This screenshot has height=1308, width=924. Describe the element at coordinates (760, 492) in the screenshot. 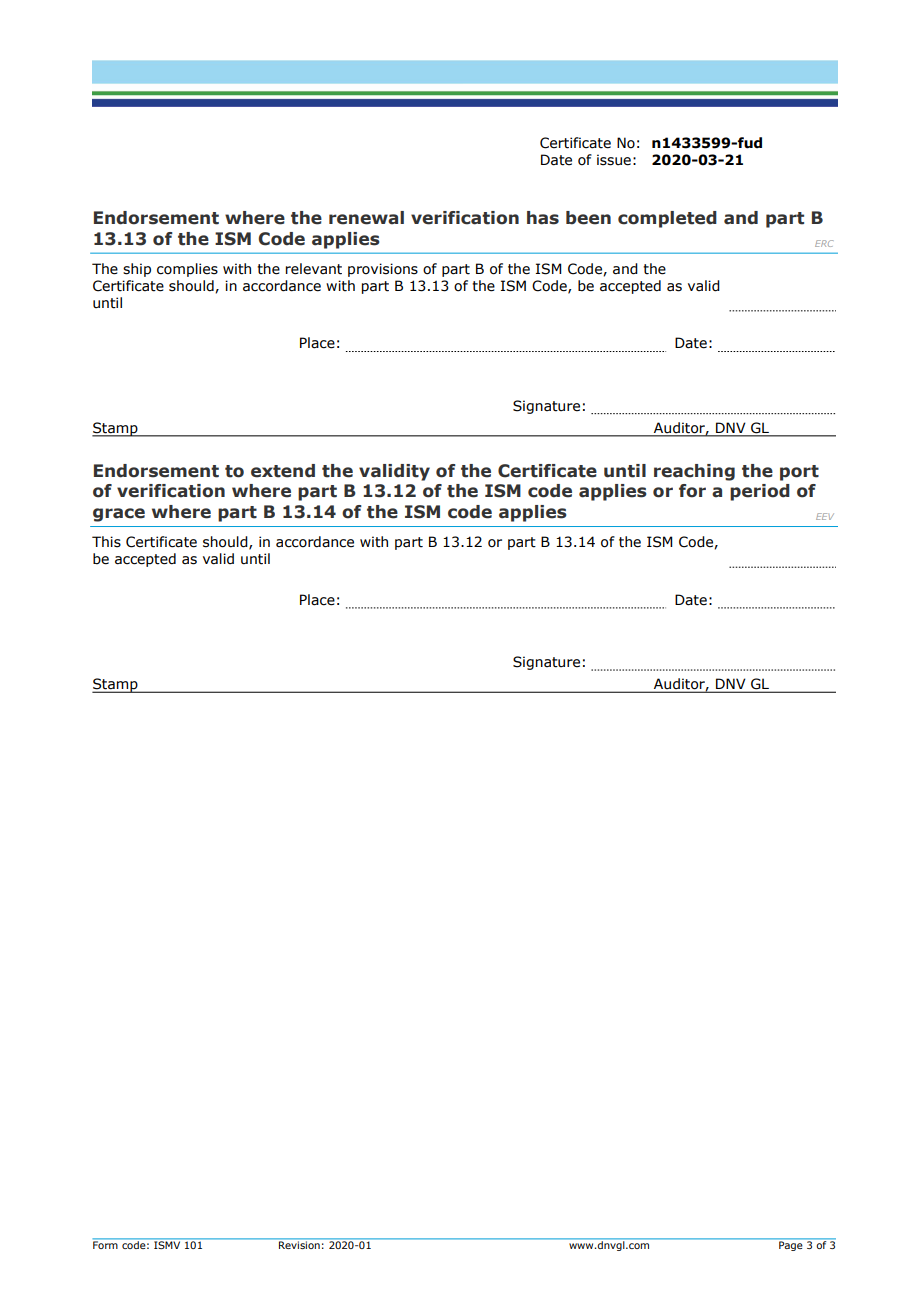

I see `period` at that location.
